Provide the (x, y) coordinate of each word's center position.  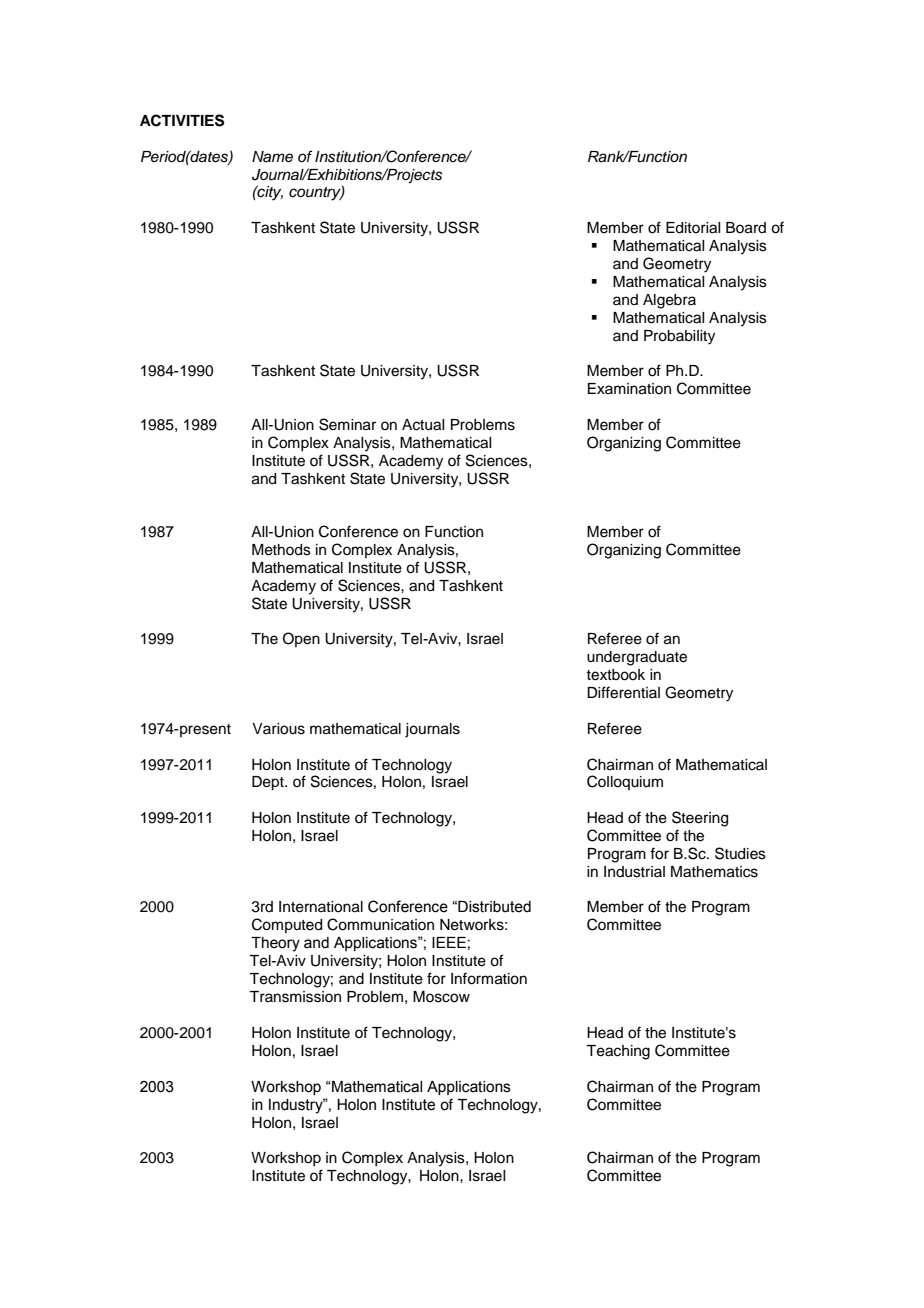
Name (272, 157)
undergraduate (637, 658)
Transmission (295, 997)
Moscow (441, 997)
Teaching (618, 1052)
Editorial (693, 228)
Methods (281, 550)
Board (746, 228)
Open (301, 639)
